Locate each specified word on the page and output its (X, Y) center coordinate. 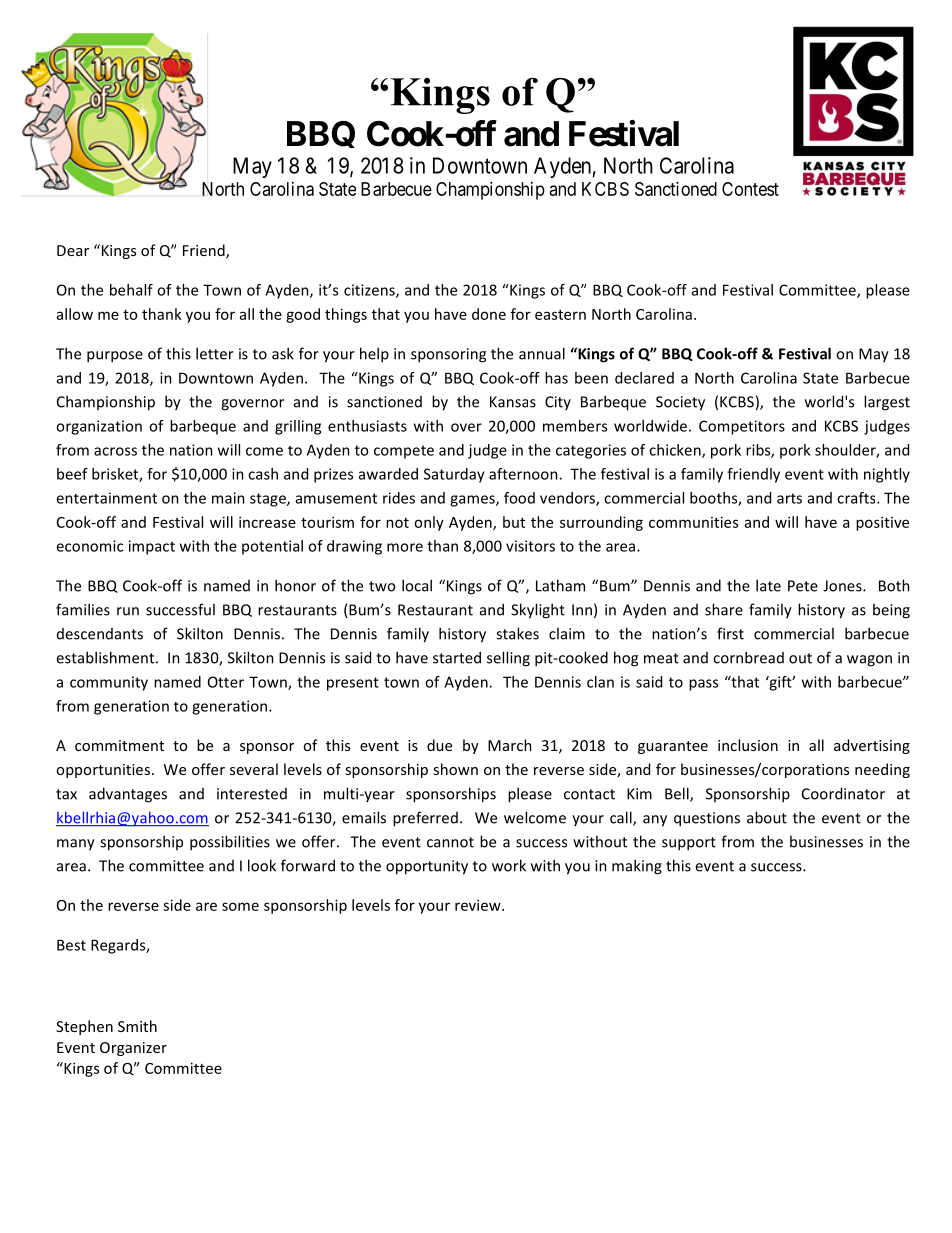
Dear (73, 250)
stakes (517, 633)
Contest (750, 189)
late (768, 585)
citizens (370, 291)
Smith (137, 1026)
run (128, 611)
